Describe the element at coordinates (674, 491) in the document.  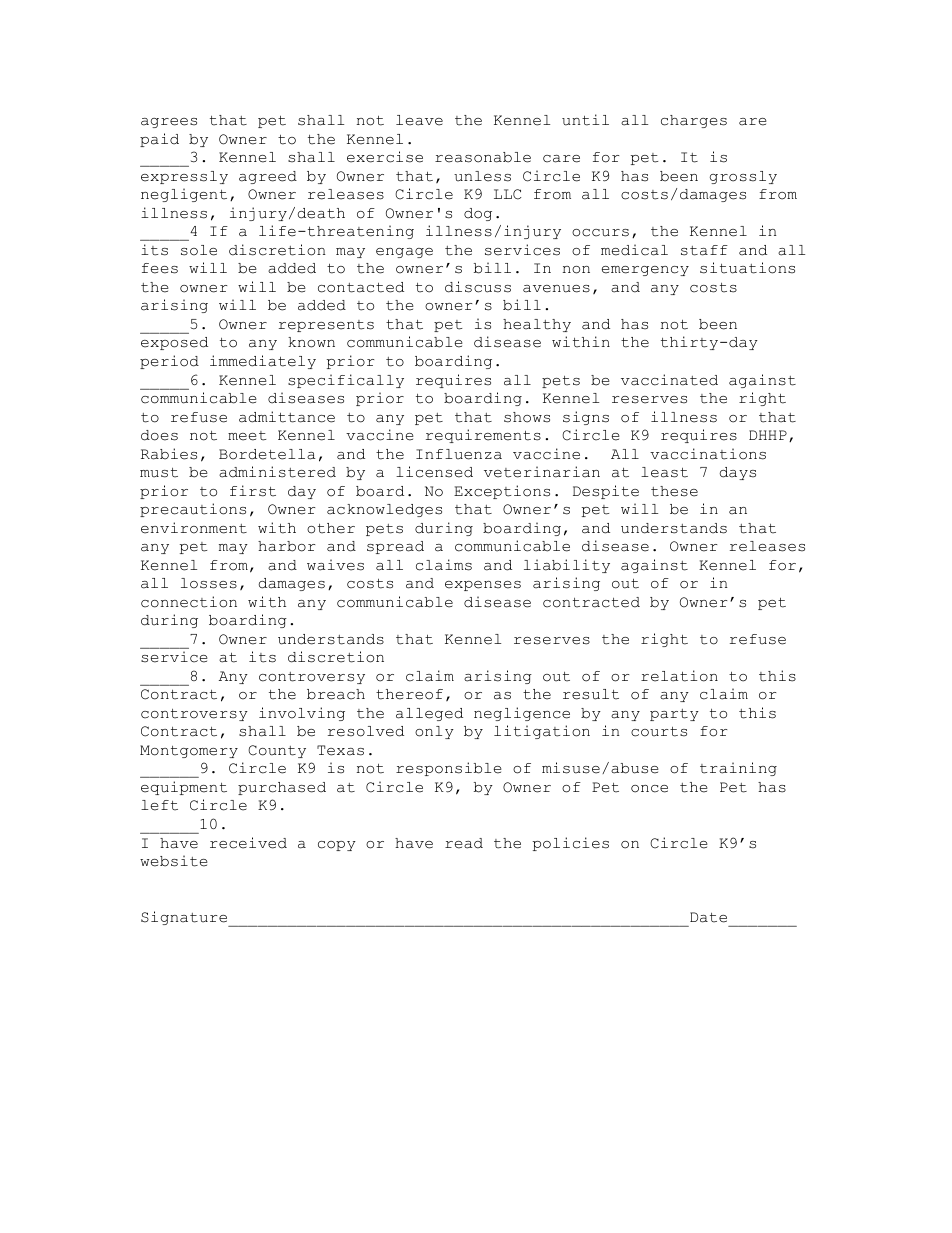
I see `these` at that location.
